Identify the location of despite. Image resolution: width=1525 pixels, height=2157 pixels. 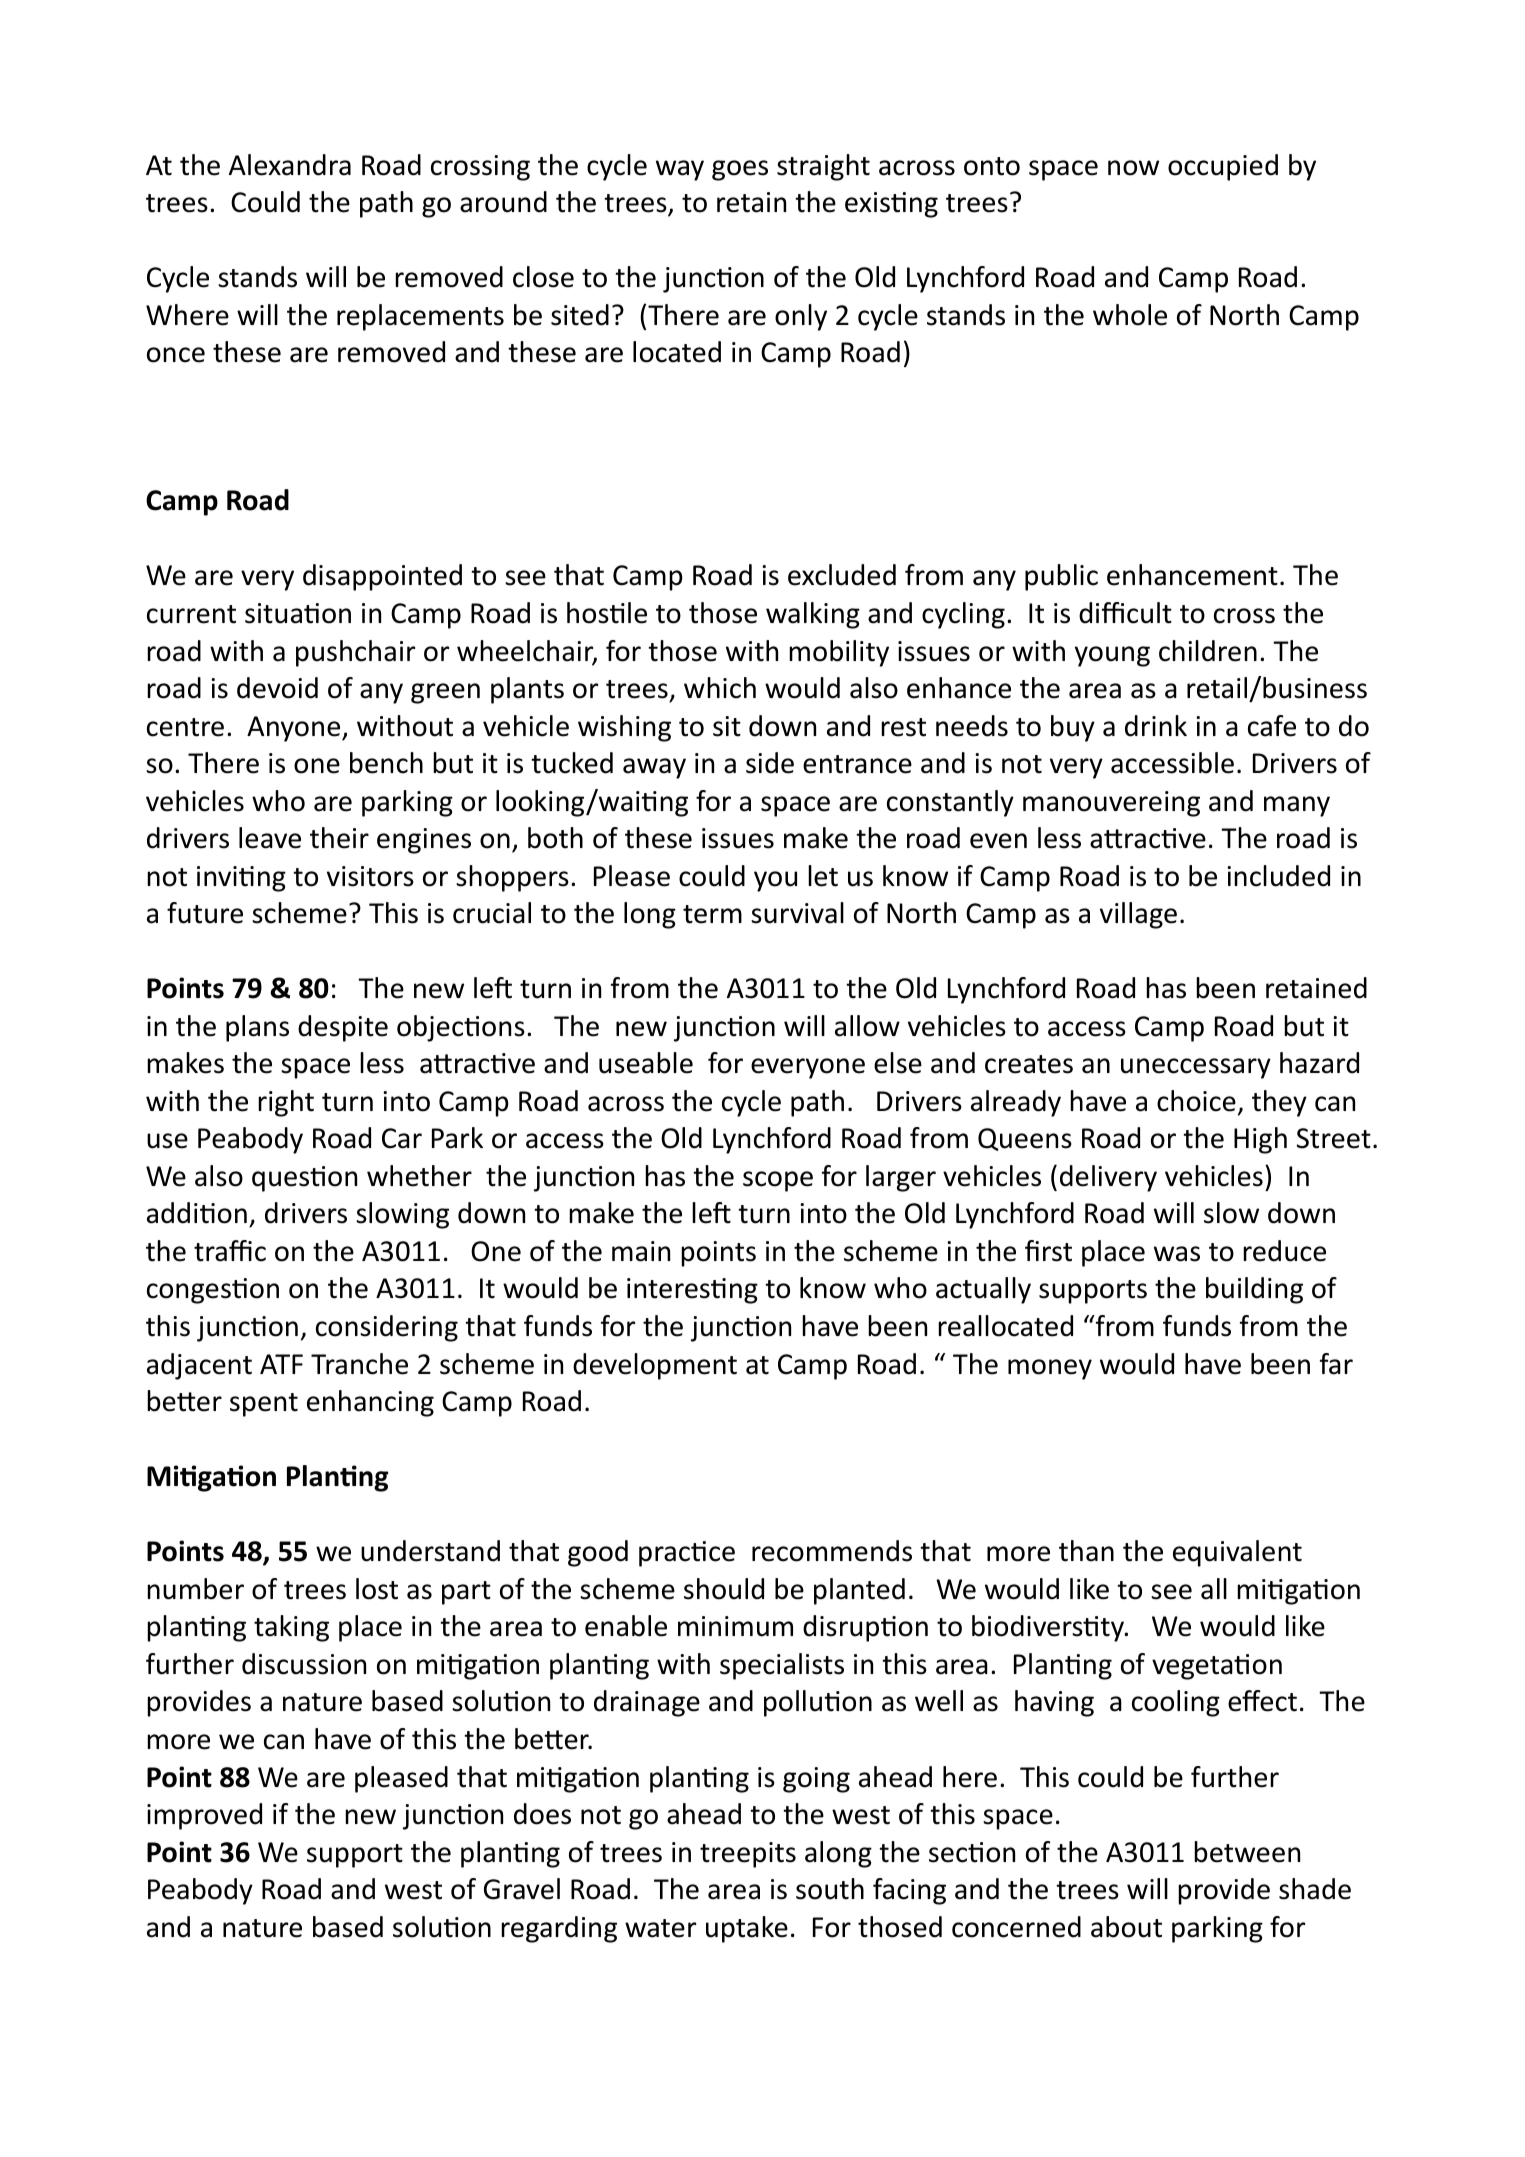
(343, 1028).
